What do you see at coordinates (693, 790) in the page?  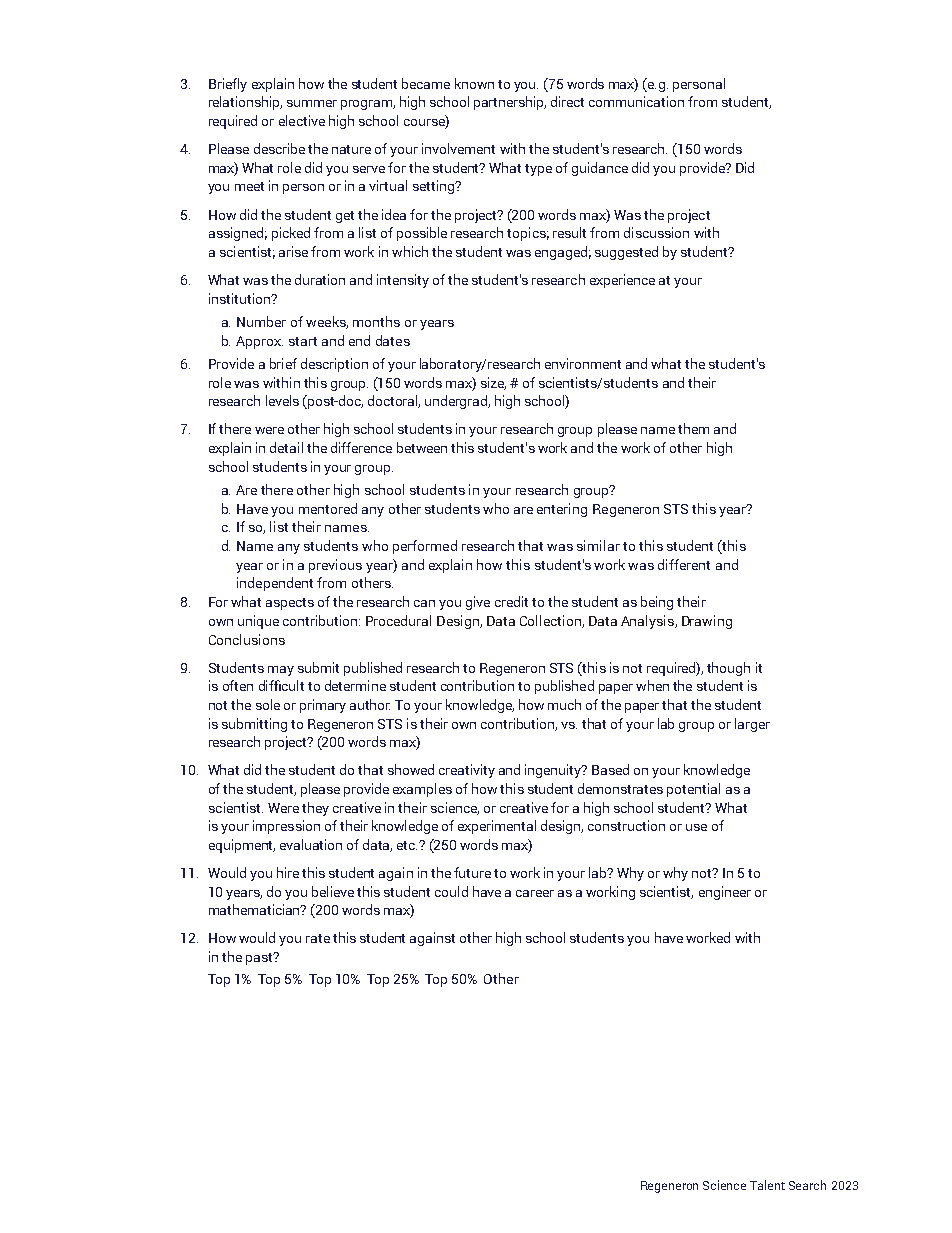 I see `potential` at bounding box center [693, 790].
